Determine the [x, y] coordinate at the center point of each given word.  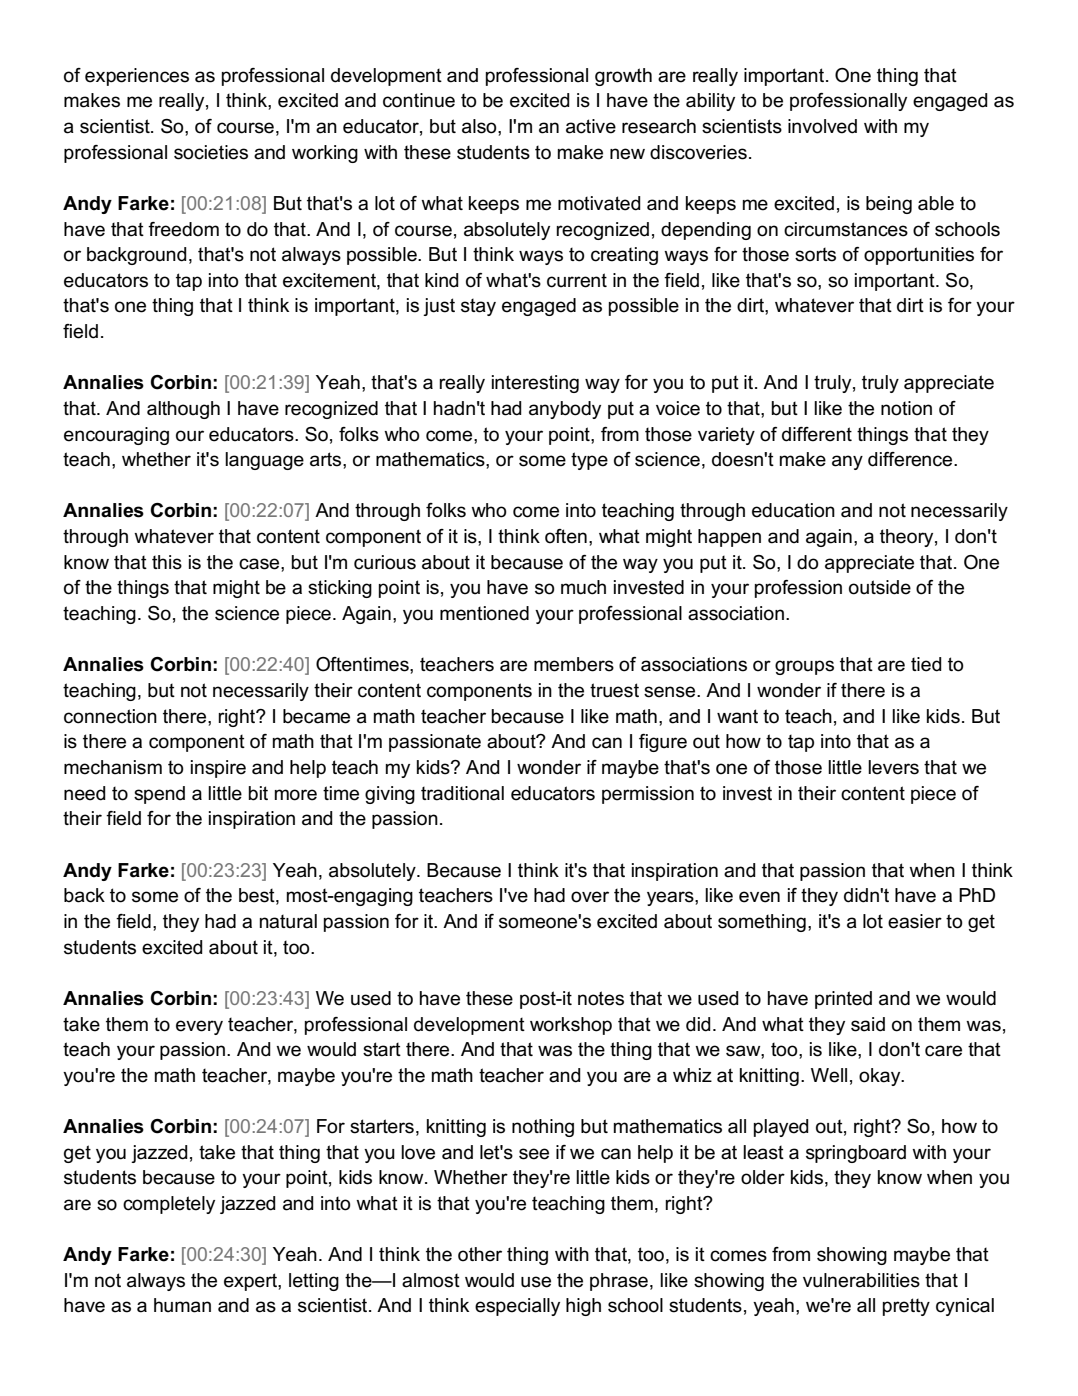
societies [211, 152]
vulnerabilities [861, 1280]
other [480, 1254]
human [182, 1305]
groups [804, 667]
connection [110, 716]
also [480, 126]
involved [822, 126]
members [574, 664]
